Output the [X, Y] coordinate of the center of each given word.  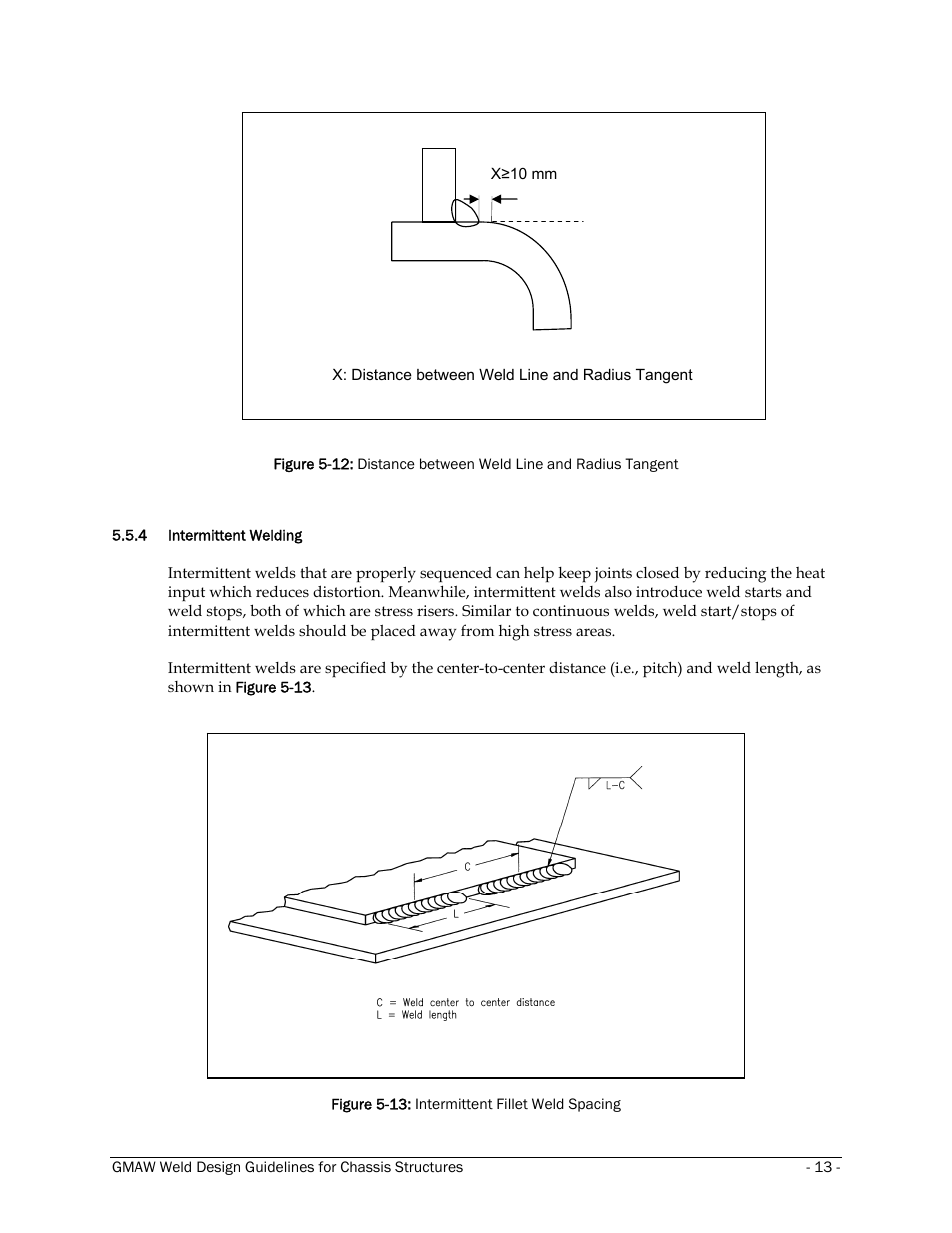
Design [218, 1168]
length [778, 669]
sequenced [456, 574]
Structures [429, 1166]
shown [191, 687]
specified [355, 669]
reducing [735, 575]
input [186, 593]
